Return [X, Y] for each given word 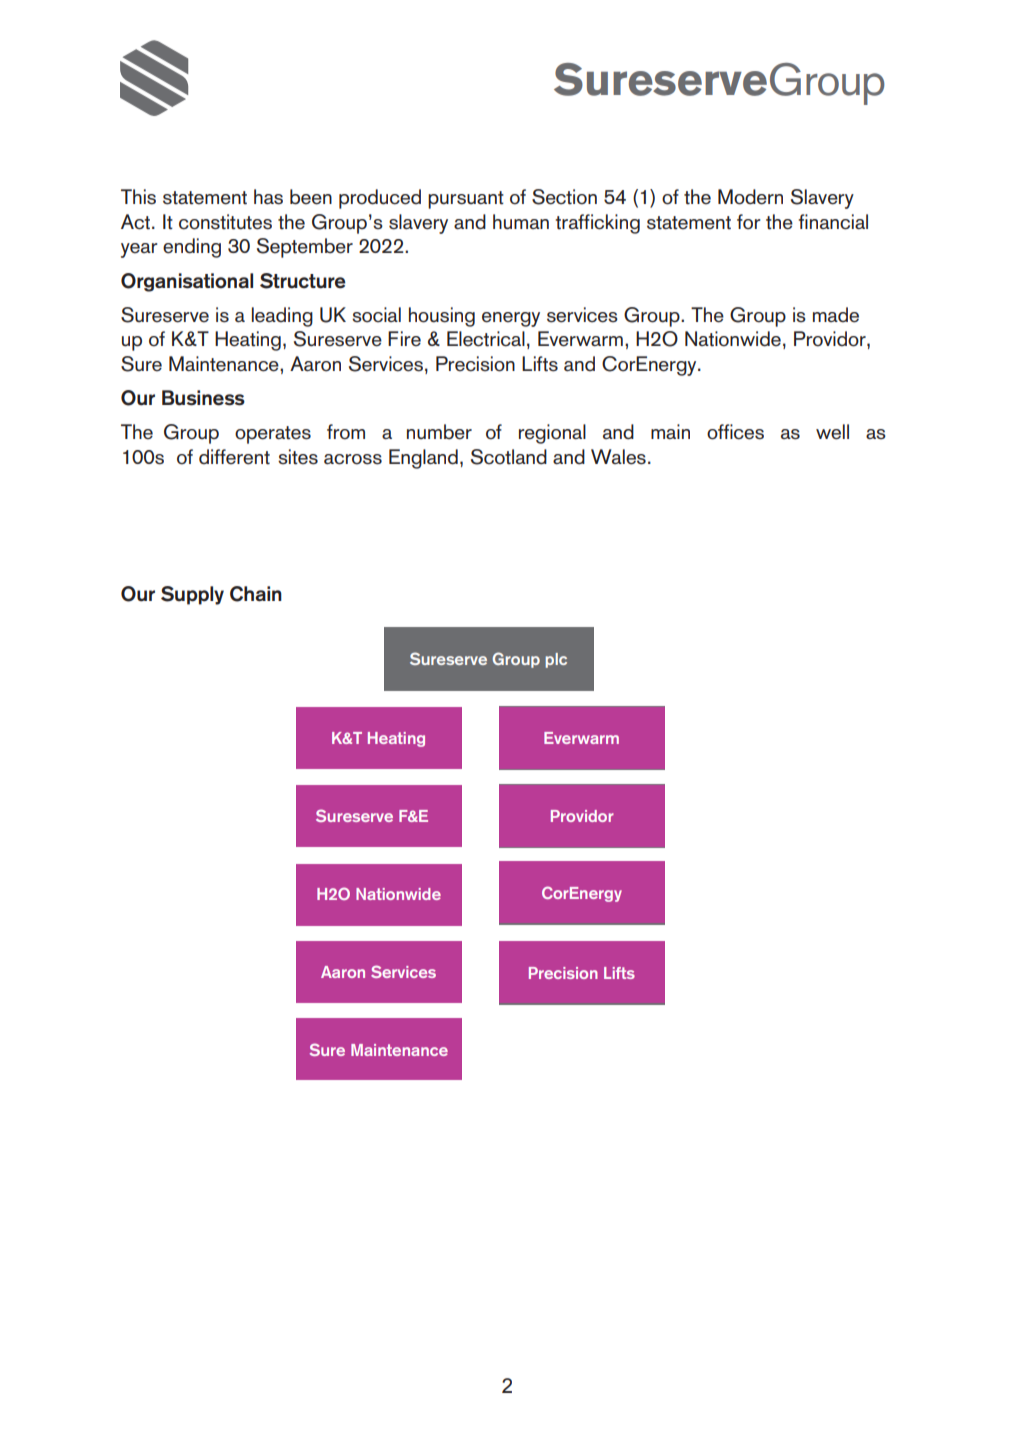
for [749, 222]
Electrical [486, 339]
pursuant [466, 200]
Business [203, 398]
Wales [618, 457]
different [234, 457]
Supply [192, 595]
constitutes [225, 222]
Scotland [509, 457]
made [836, 315]
